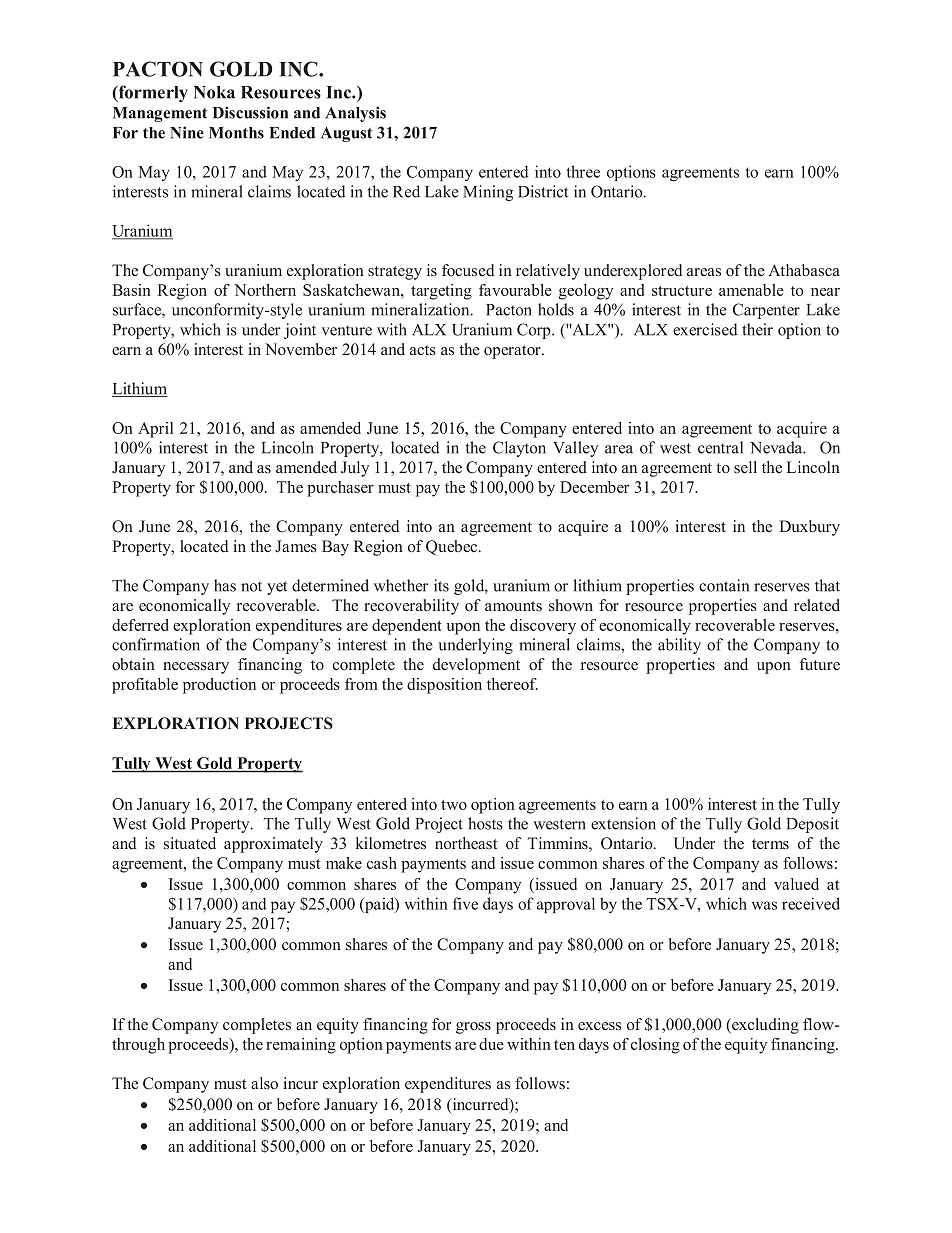  What do you see at coordinates (488, 193) in the screenshot?
I see `Mining` at bounding box center [488, 193].
